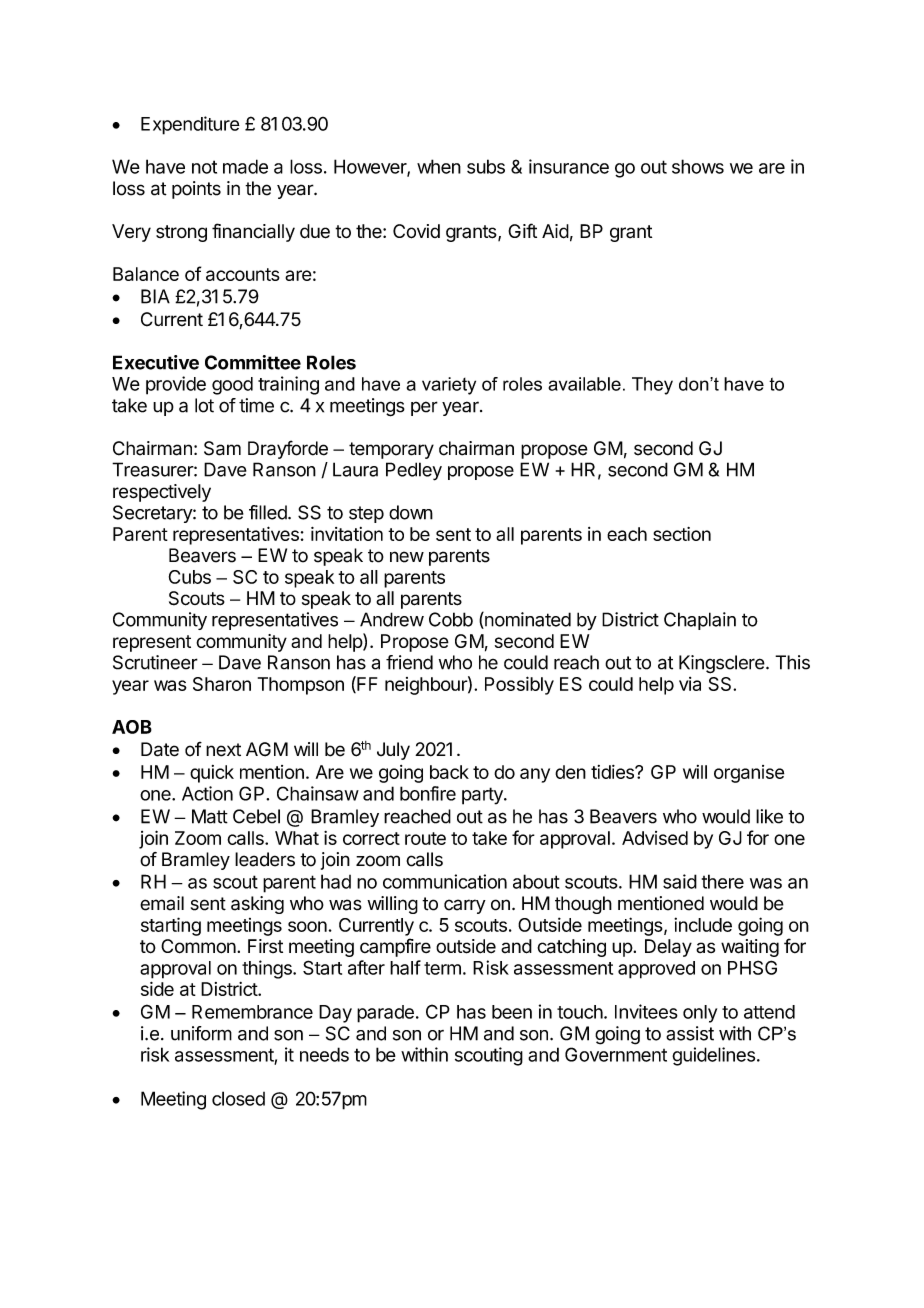  Describe the element at coordinates (749, 774) in the document. I see `organise` at that location.
